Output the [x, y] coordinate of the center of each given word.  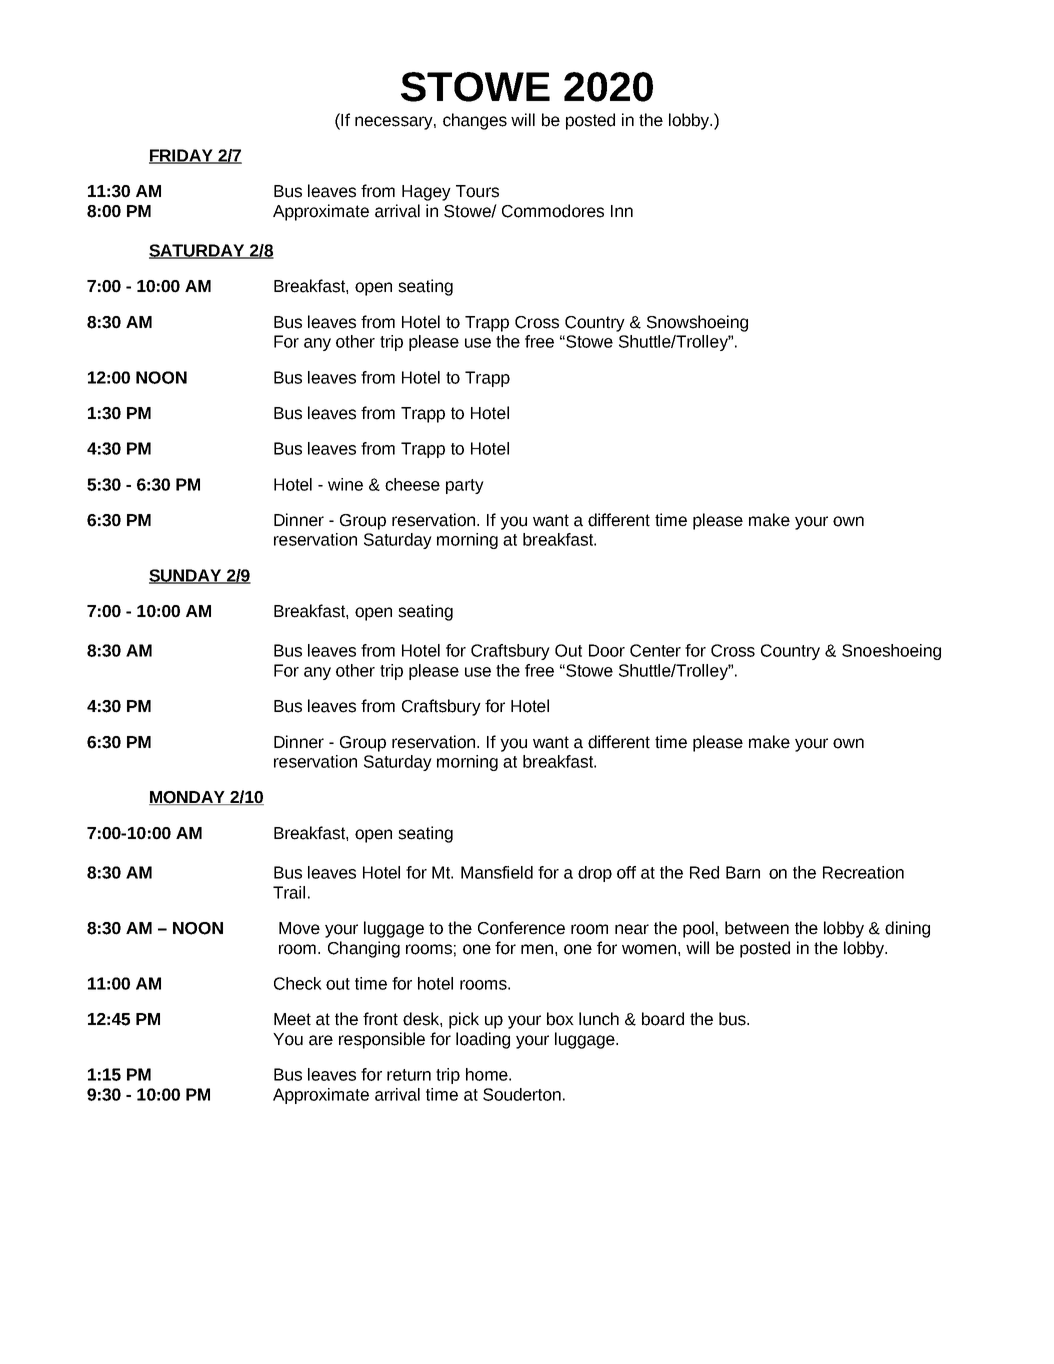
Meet [292, 1019]
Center [655, 650]
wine [345, 484]
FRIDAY [182, 156]
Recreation [863, 872]
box [560, 1019]
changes [475, 121]
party [465, 486]
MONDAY [188, 798]
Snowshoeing [697, 323]
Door [607, 650]
